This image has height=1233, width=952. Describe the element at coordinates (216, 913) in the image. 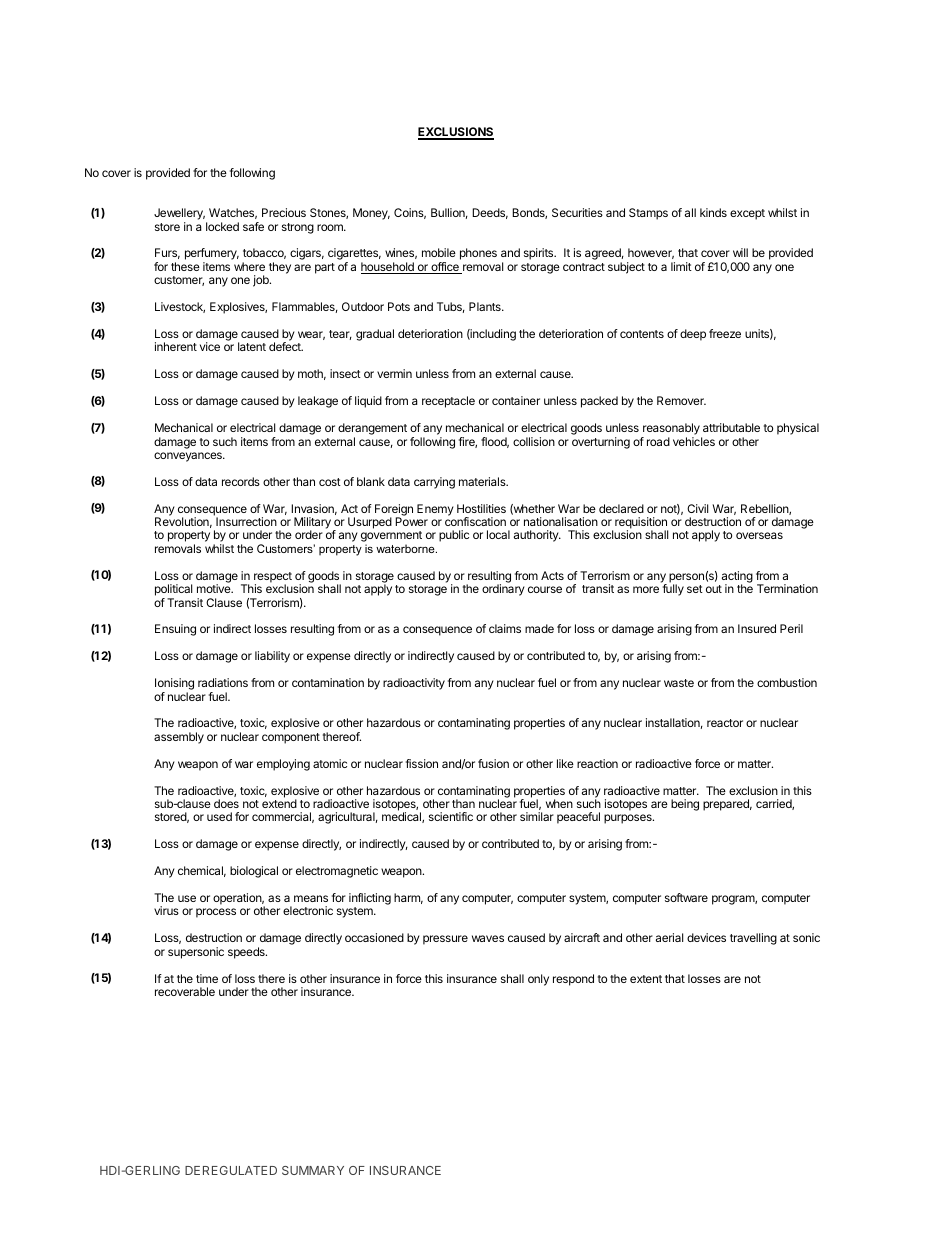

I see `process` at that location.
